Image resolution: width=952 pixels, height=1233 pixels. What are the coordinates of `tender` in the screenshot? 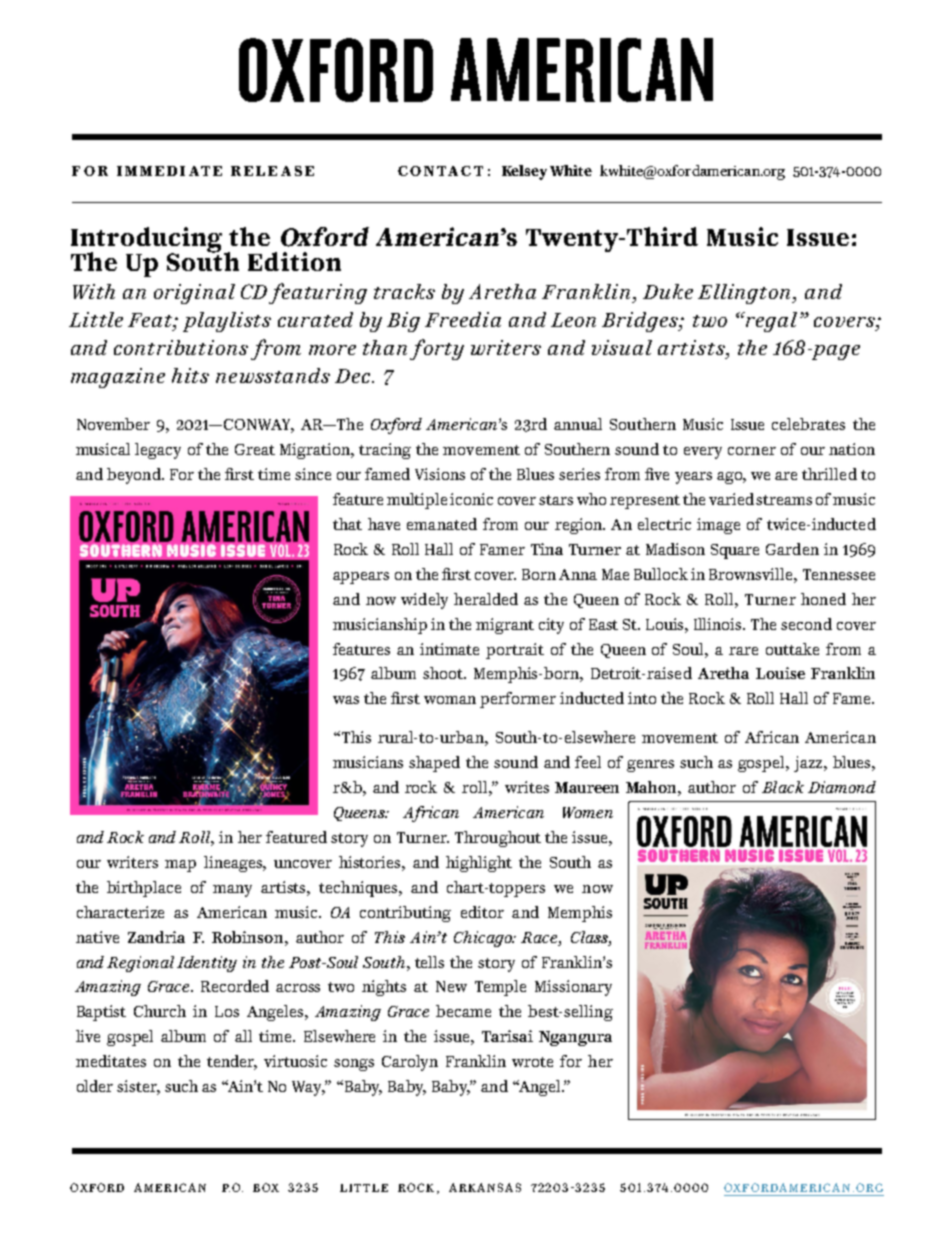 It's located at (232, 1062).
